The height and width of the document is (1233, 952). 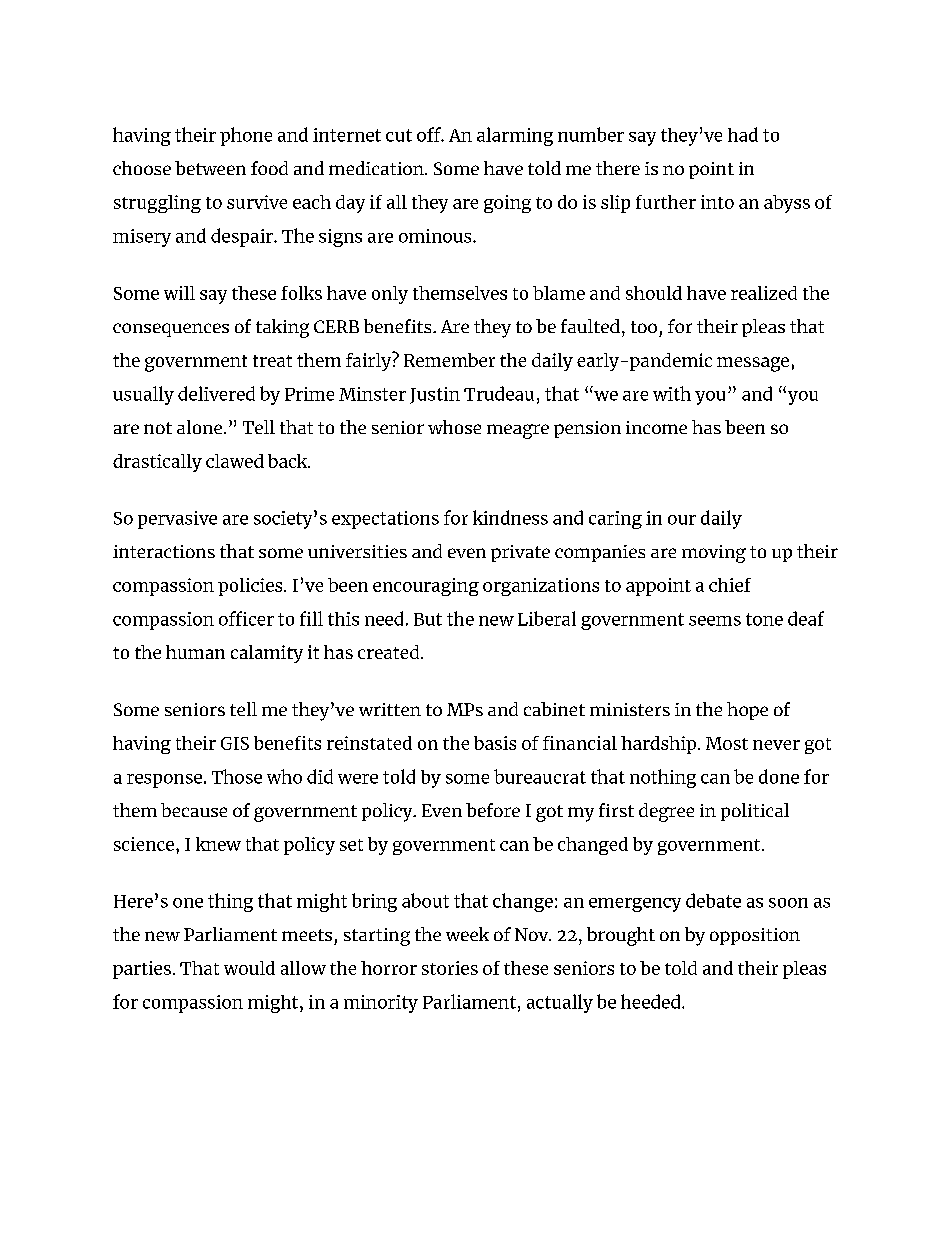 I want to click on would, so click(x=249, y=968).
